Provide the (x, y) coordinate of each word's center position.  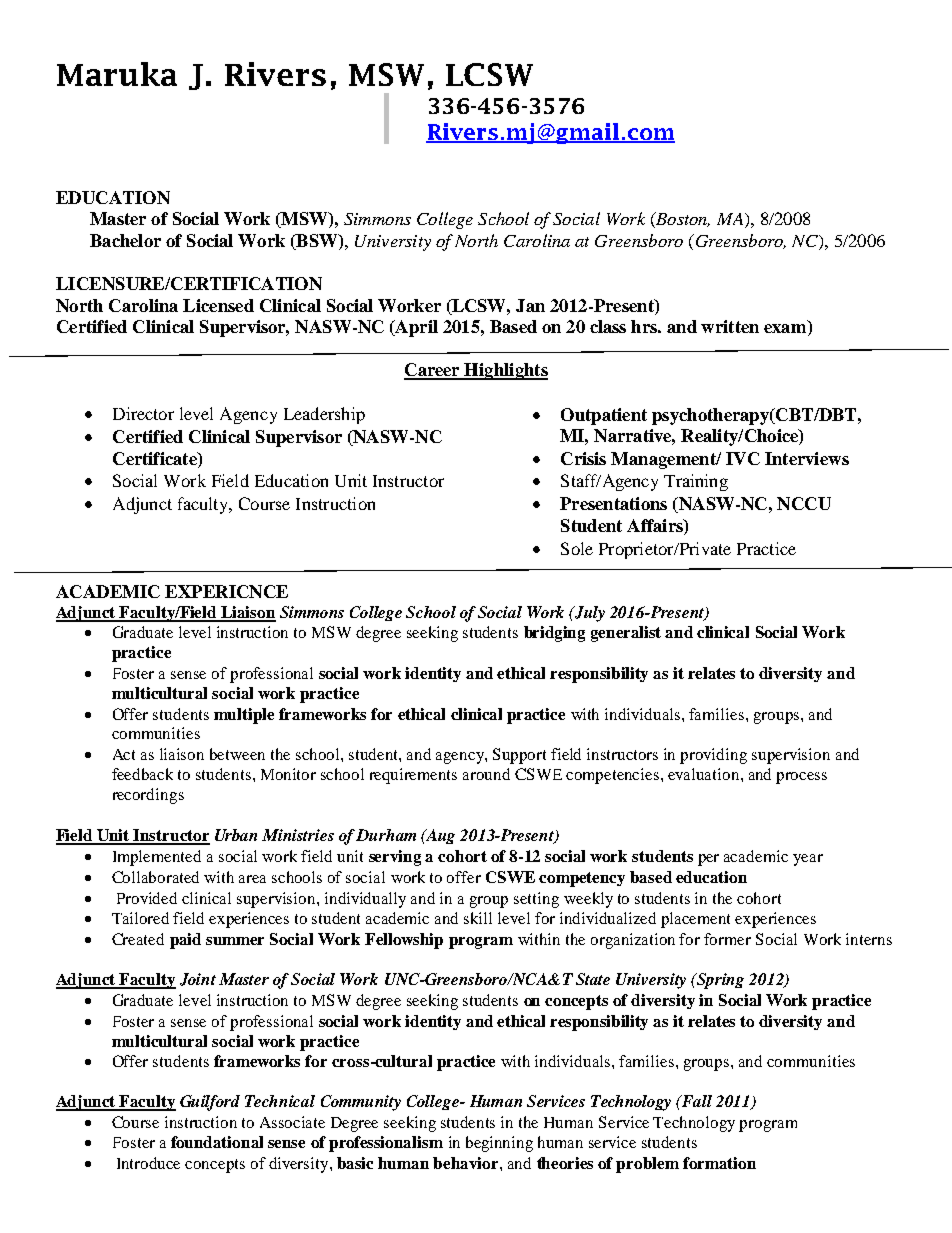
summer (235, 941)
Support (519, 756)
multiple (244, 716)
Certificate (156, 458)
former (727, 939)
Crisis (583, 458)
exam (786, 330)
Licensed (218, 305)
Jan (530, 305)
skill (478, 918)
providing (713, 756)
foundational (217, 1142)
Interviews (807, 458)
